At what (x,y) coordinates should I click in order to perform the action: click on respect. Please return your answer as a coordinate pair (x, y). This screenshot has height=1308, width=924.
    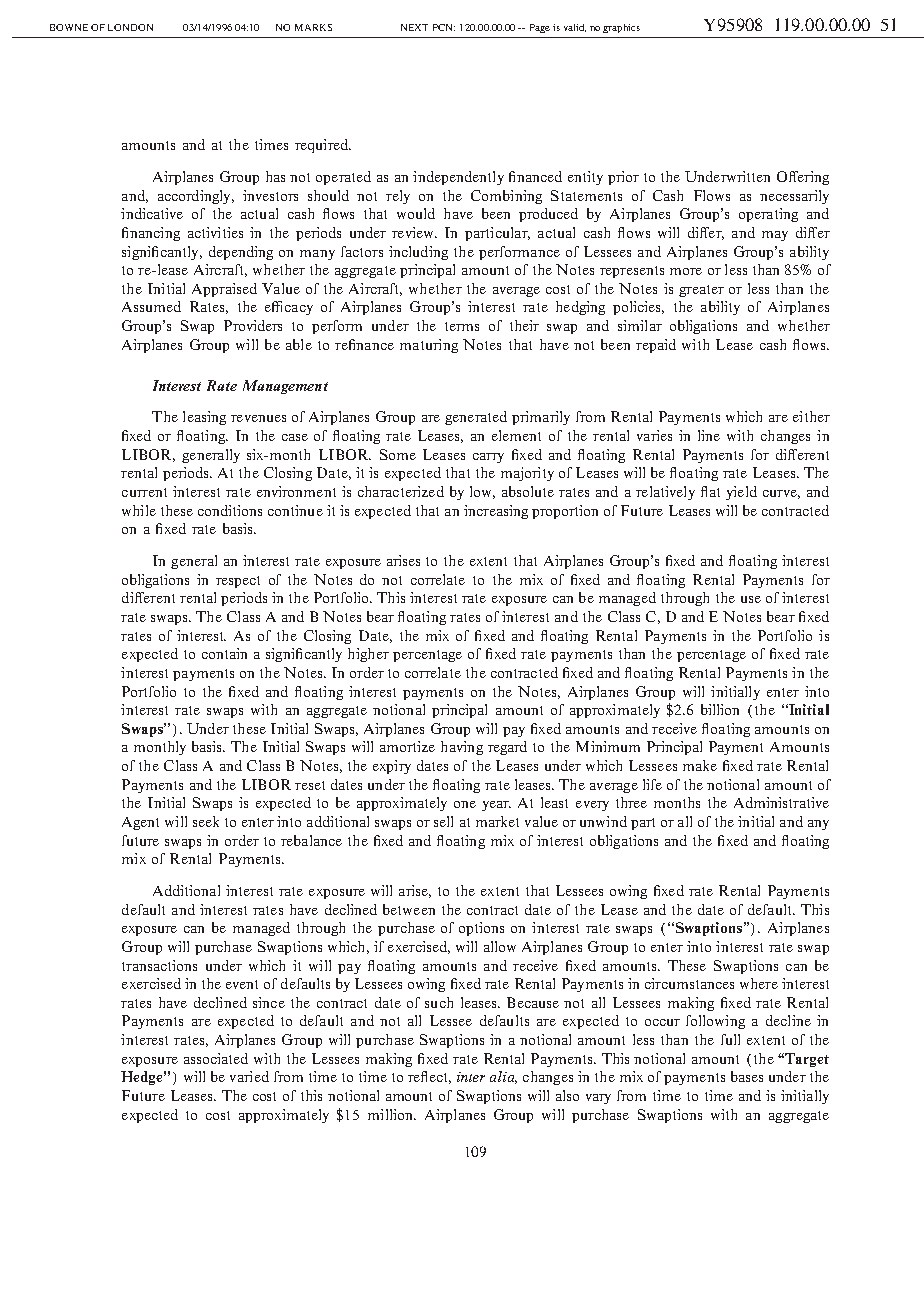
    Looking at the image, I should click on (238, 582).
